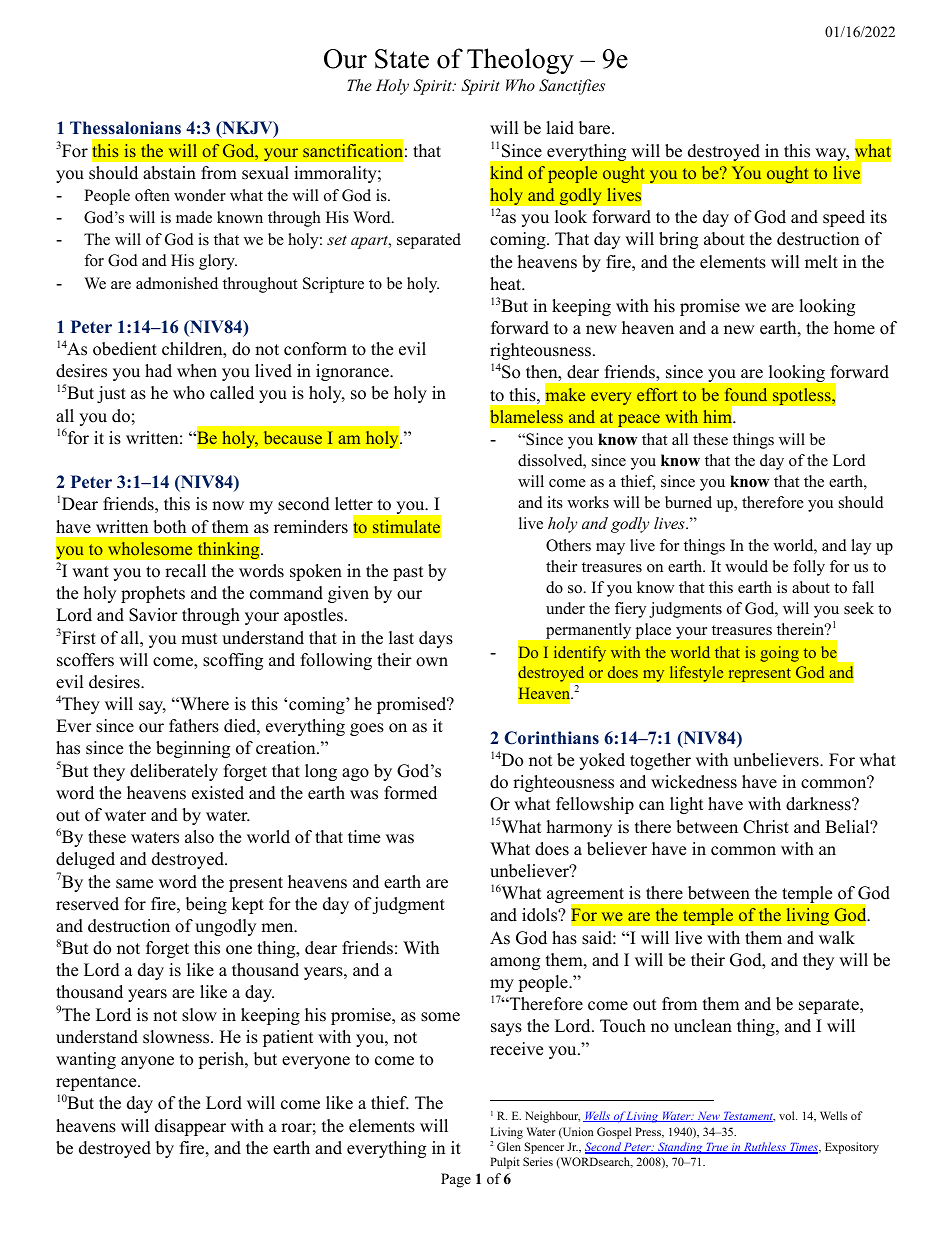  What do you see at coordinates (766, 827) in the screenshot?
I see `Christ` at bounding box center [766, 827].
